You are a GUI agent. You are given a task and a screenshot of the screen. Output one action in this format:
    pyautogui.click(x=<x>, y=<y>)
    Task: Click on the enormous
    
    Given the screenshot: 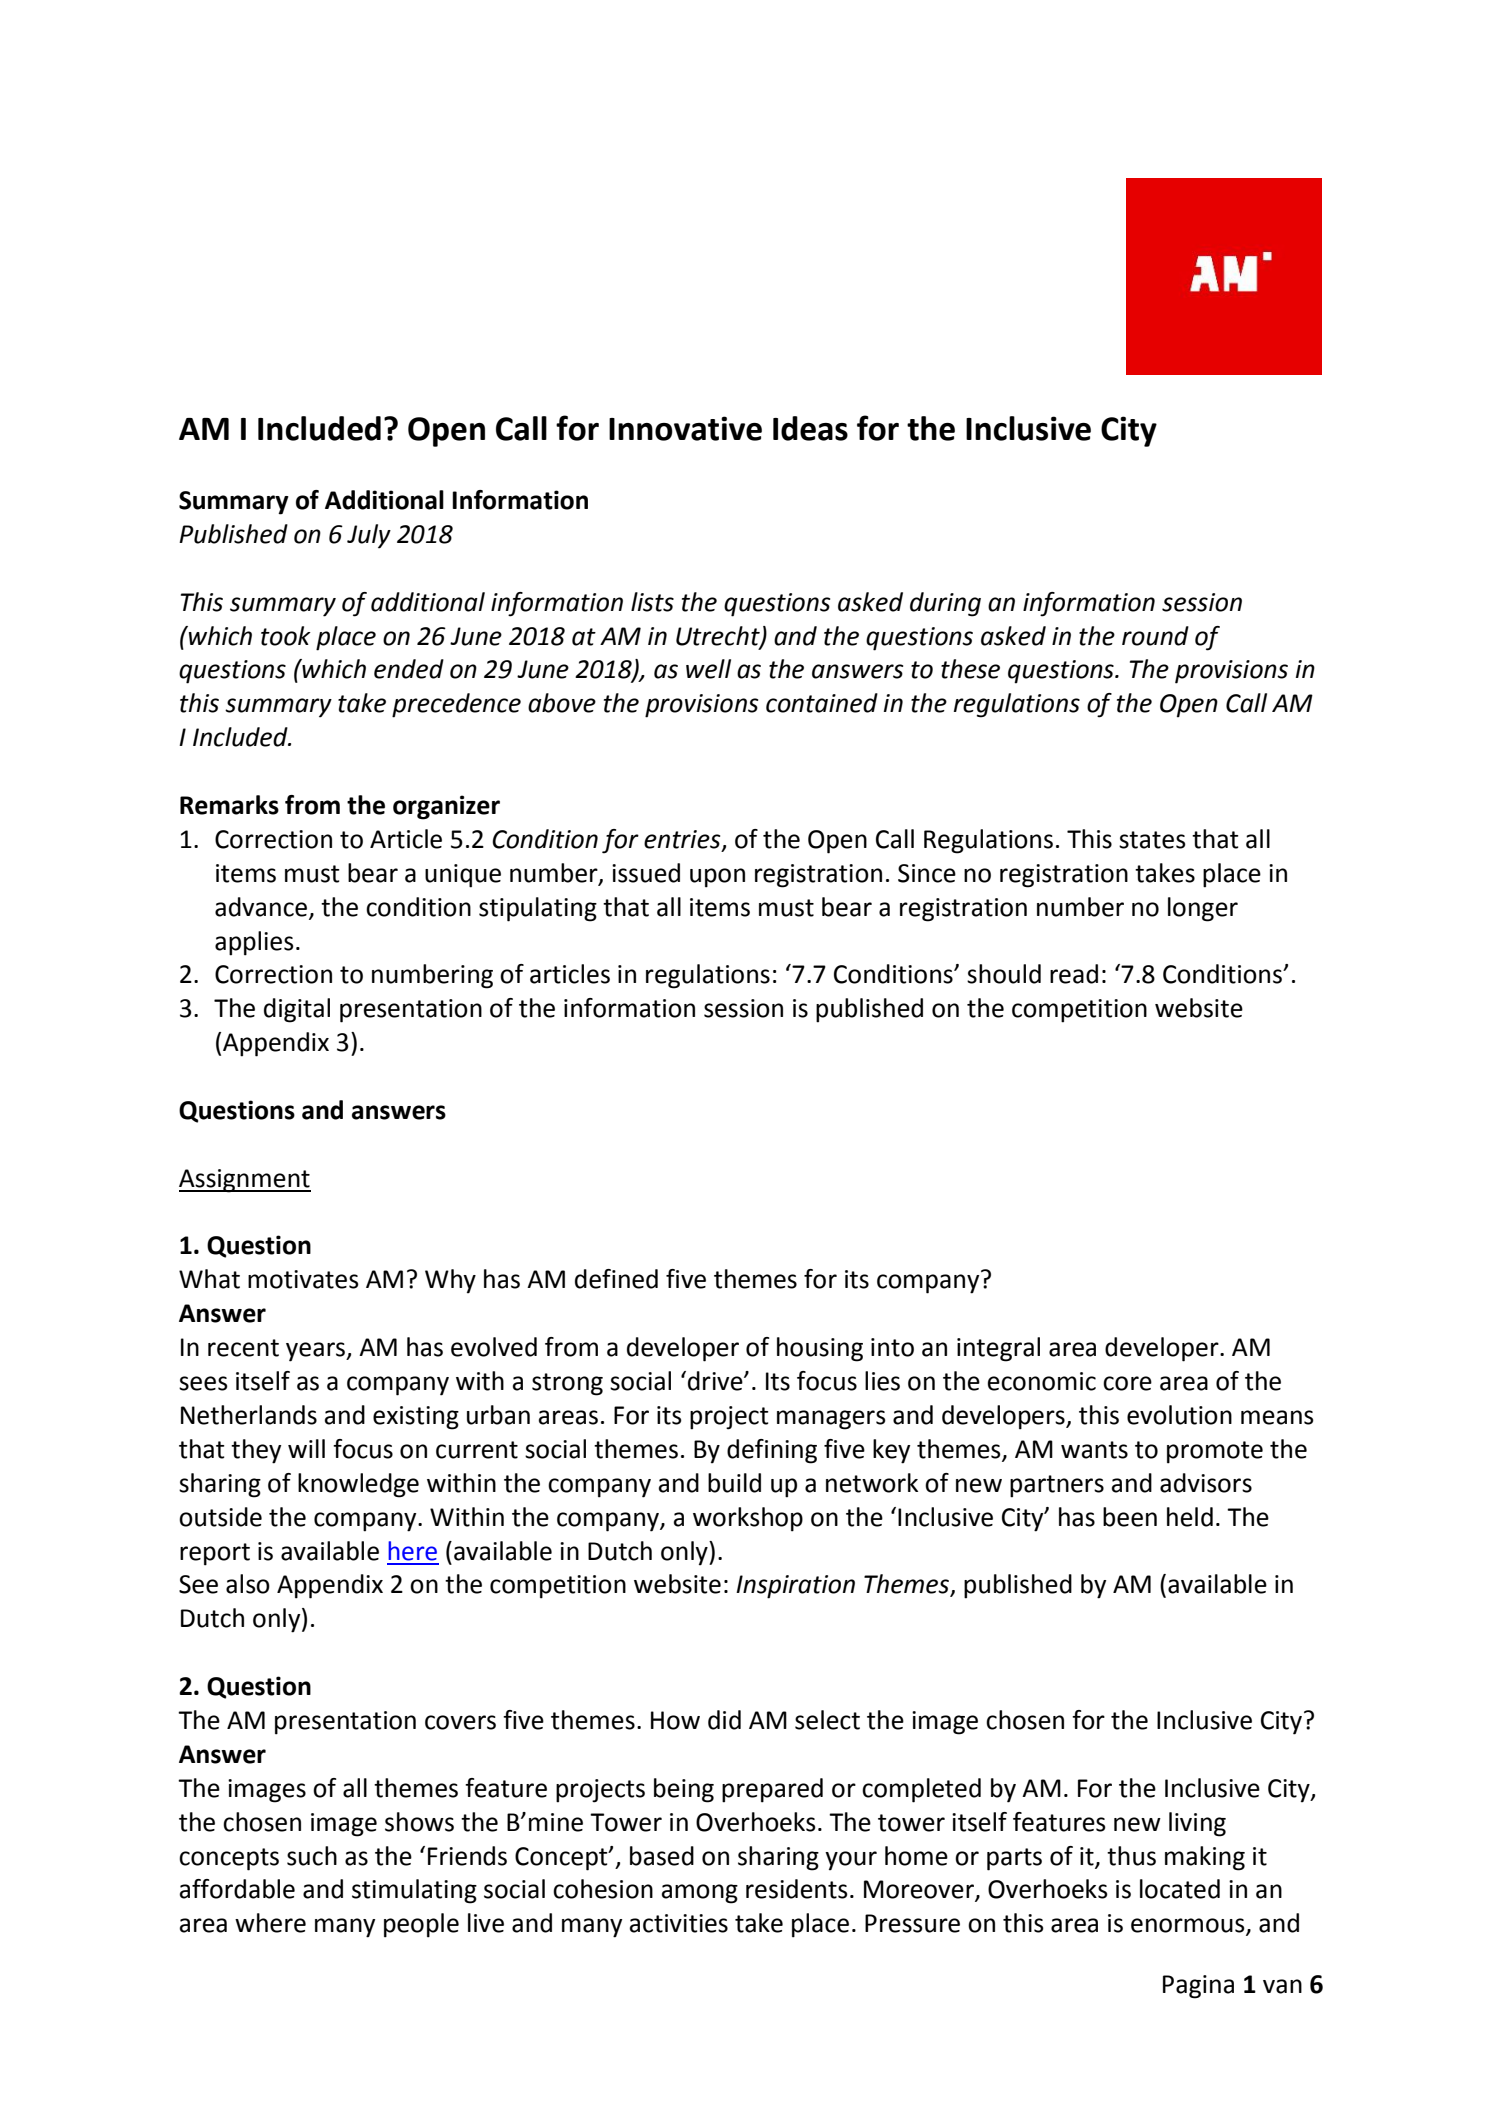 What is the action you would take?
    pyautogui.click(x=1189, y=1926)
